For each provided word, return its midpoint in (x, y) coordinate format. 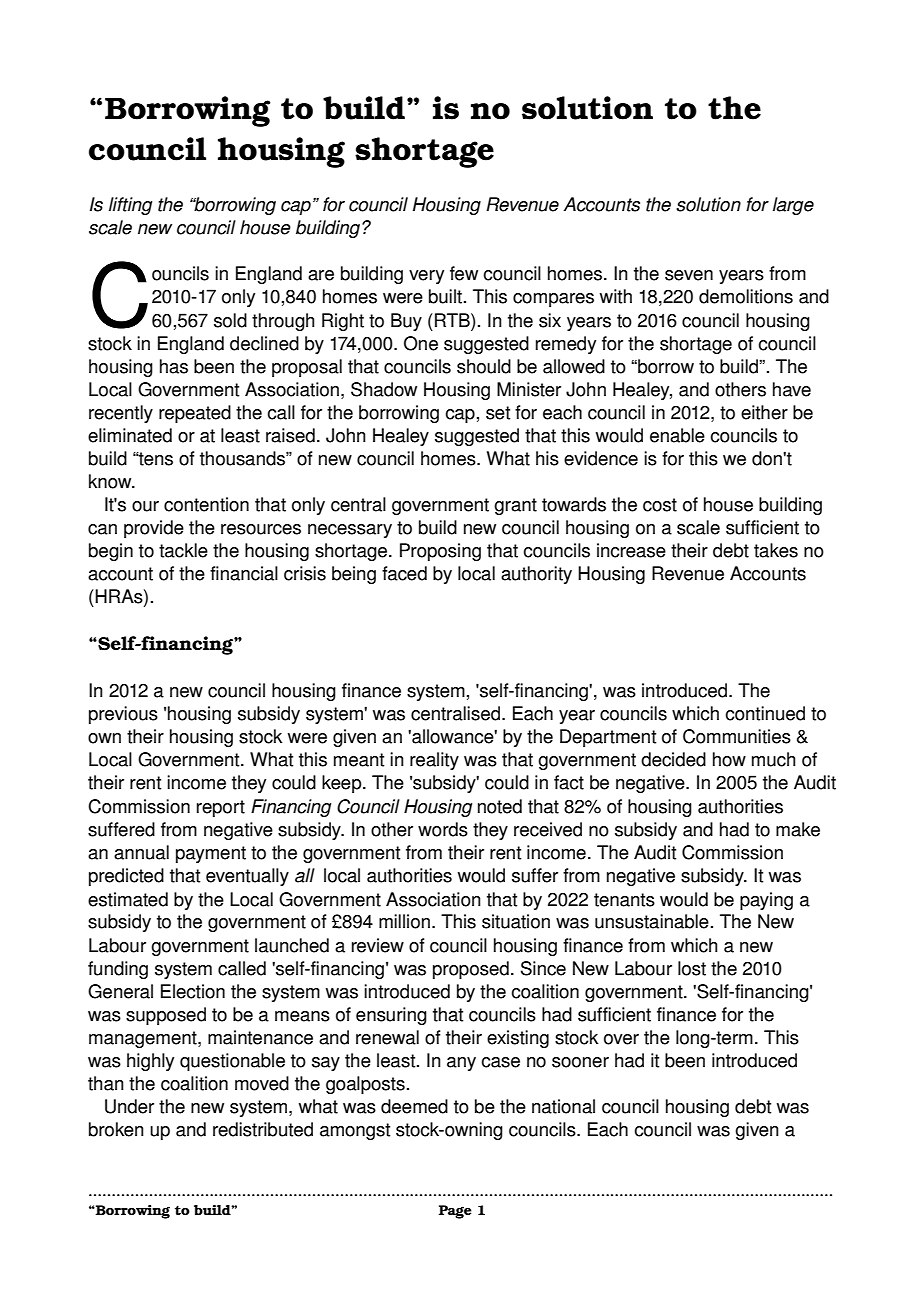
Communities (737, 736)
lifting (130, 206)
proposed (471, 970)
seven (689, 275)
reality (434, 761)
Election (193, 991)
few (464, 273)
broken (116, 1129)
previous (123, 715)
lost (692, 968)
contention (206, 504)
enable (677, 435)
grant (515, 506)
